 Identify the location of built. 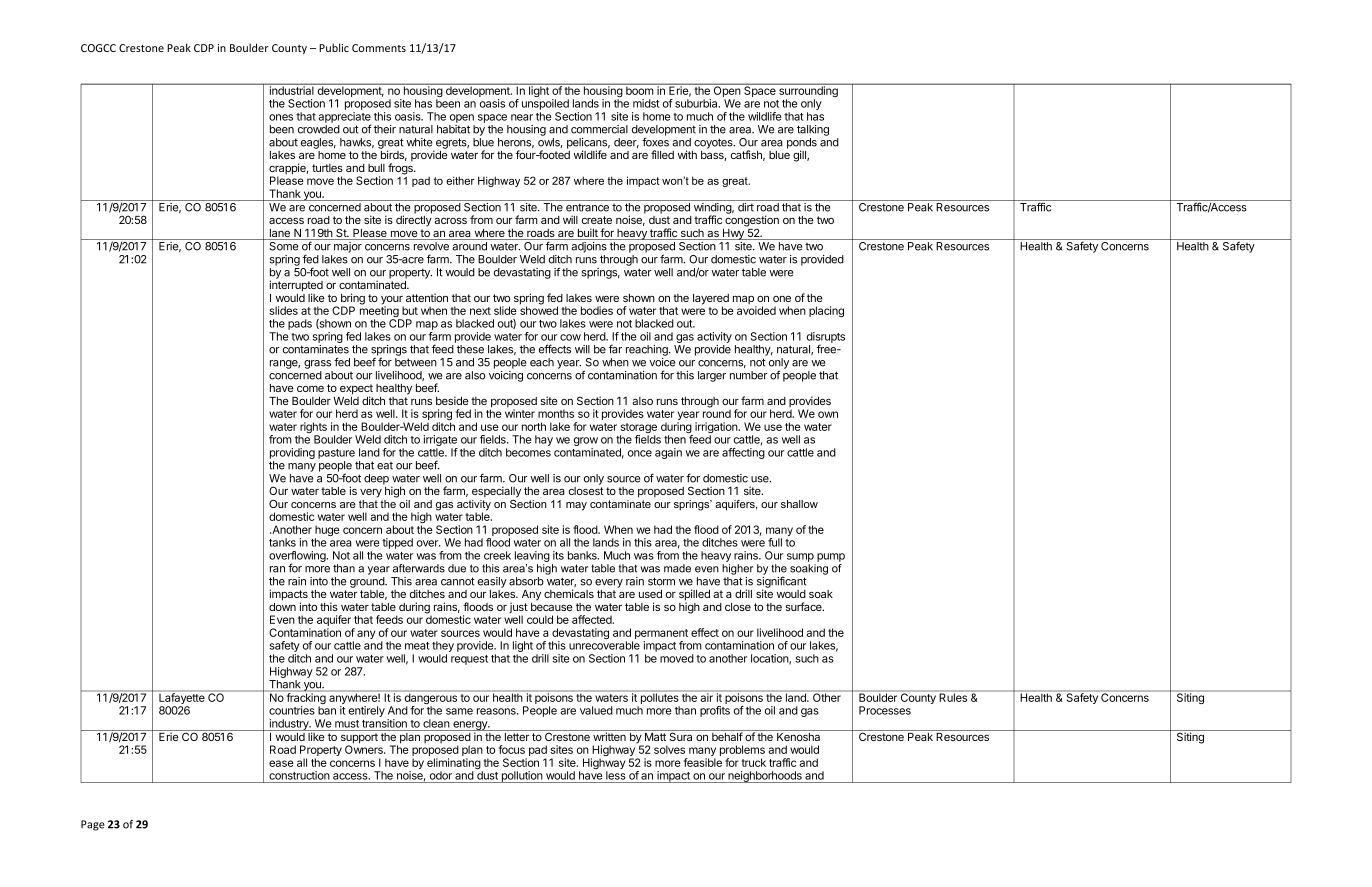
(587, 234).
